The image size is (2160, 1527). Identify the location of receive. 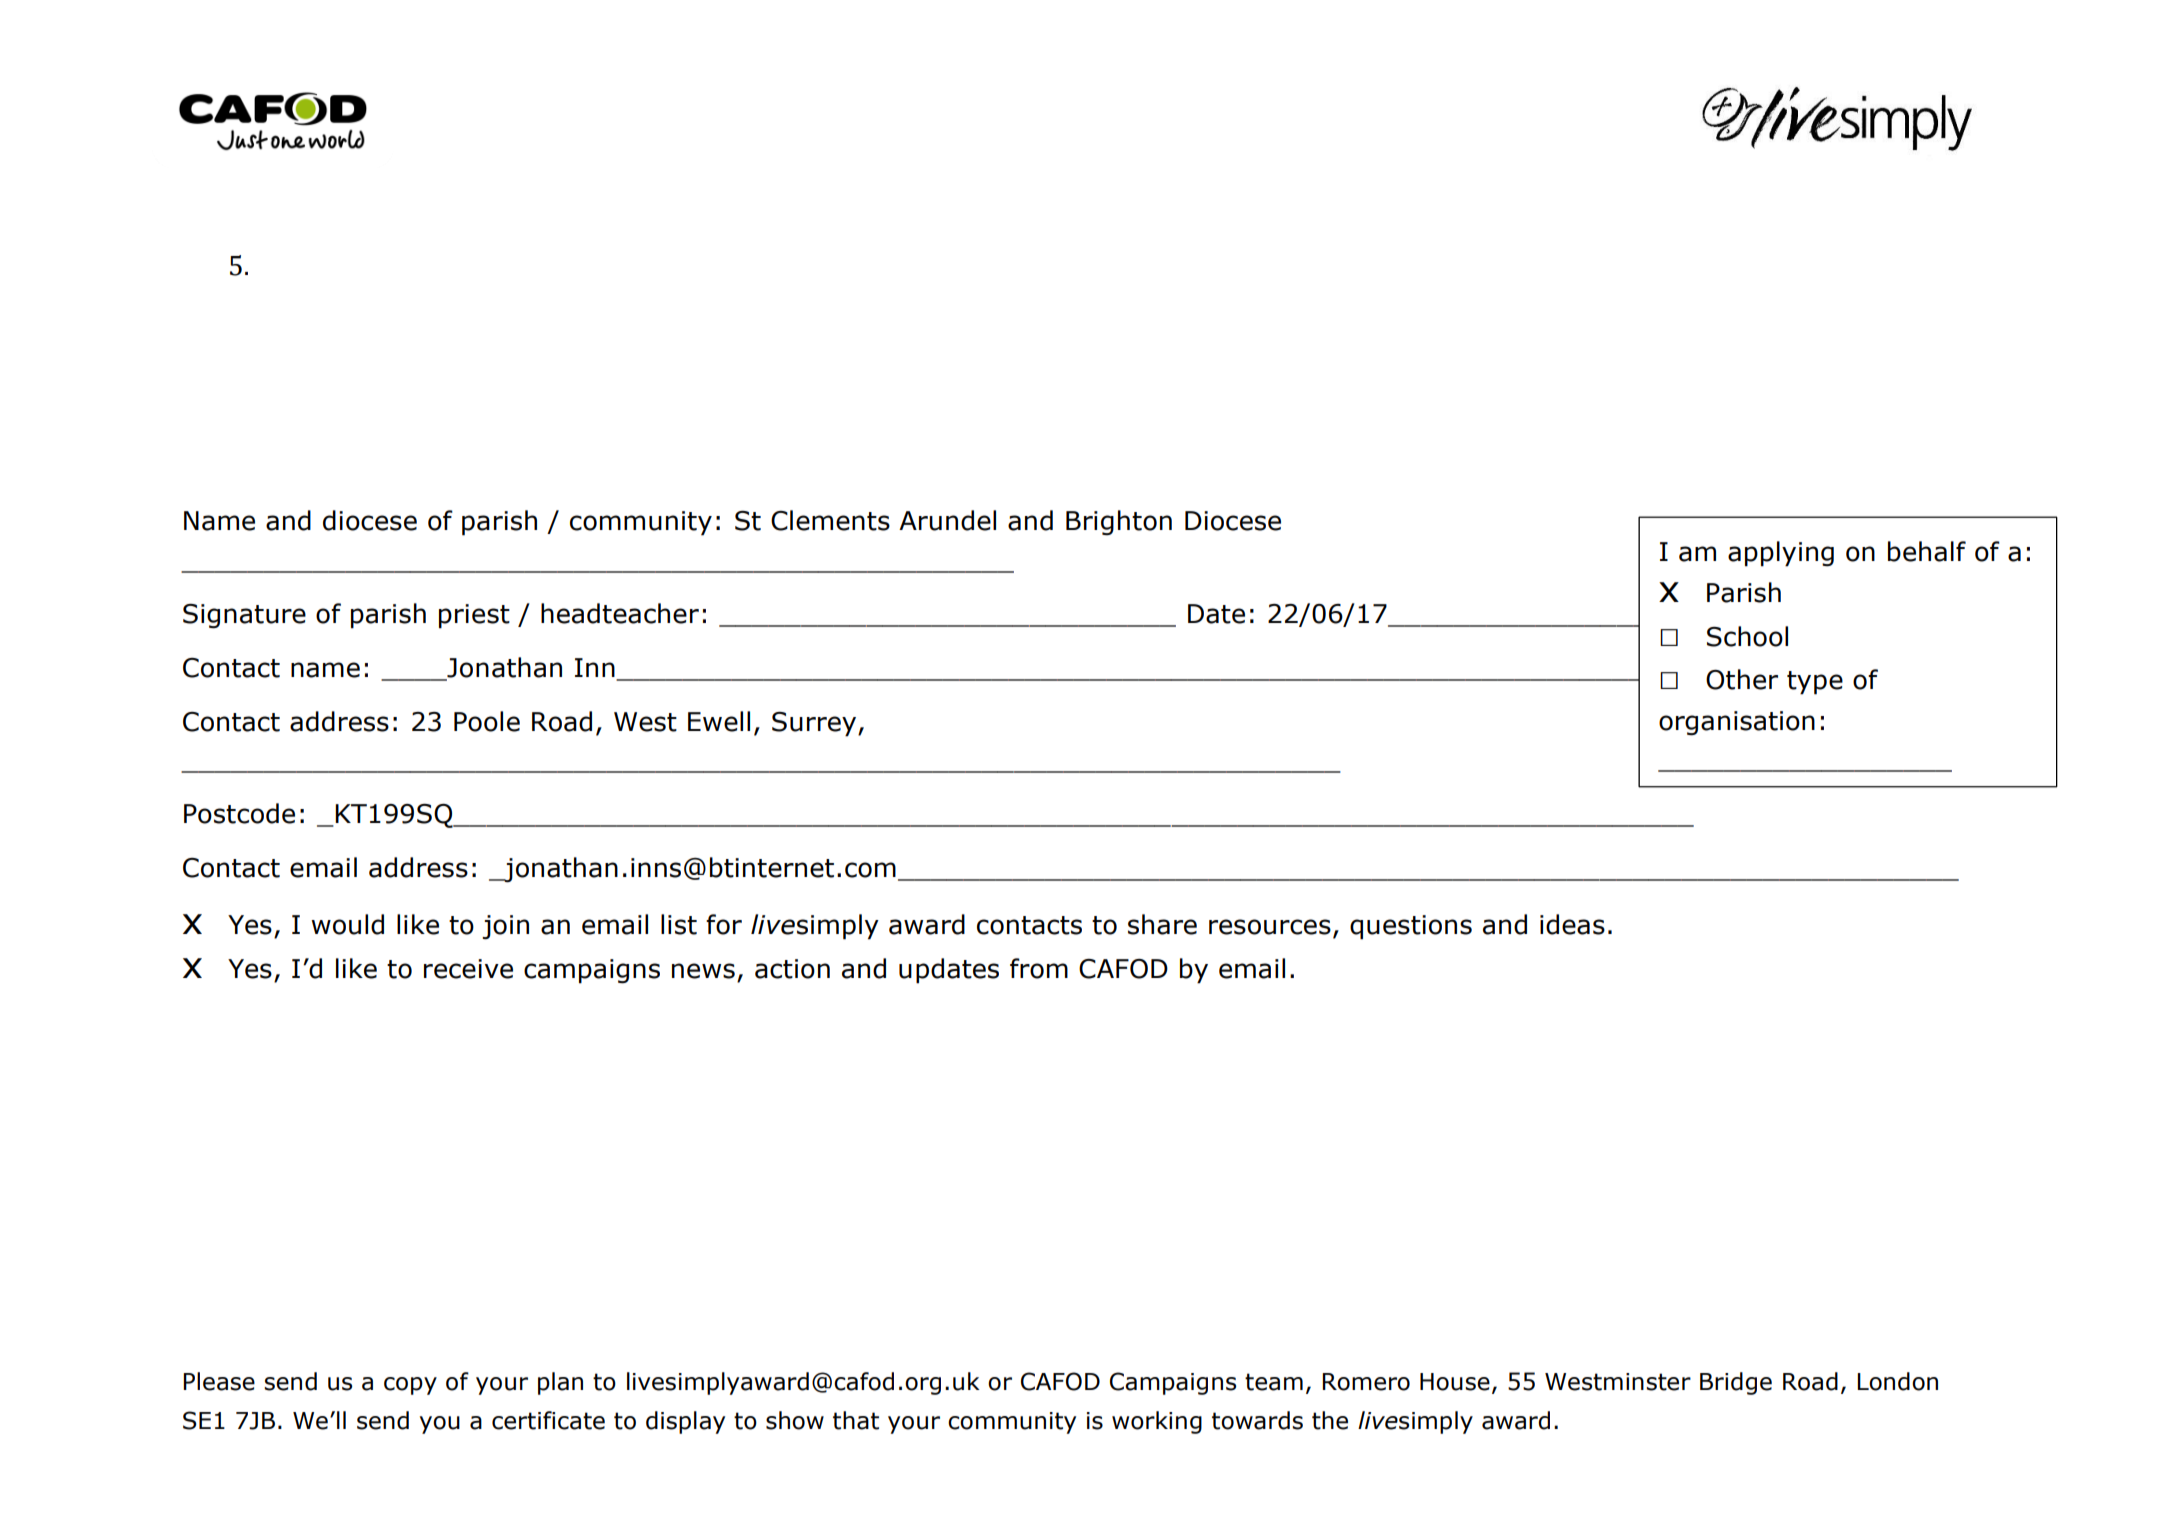
(468, 969).
